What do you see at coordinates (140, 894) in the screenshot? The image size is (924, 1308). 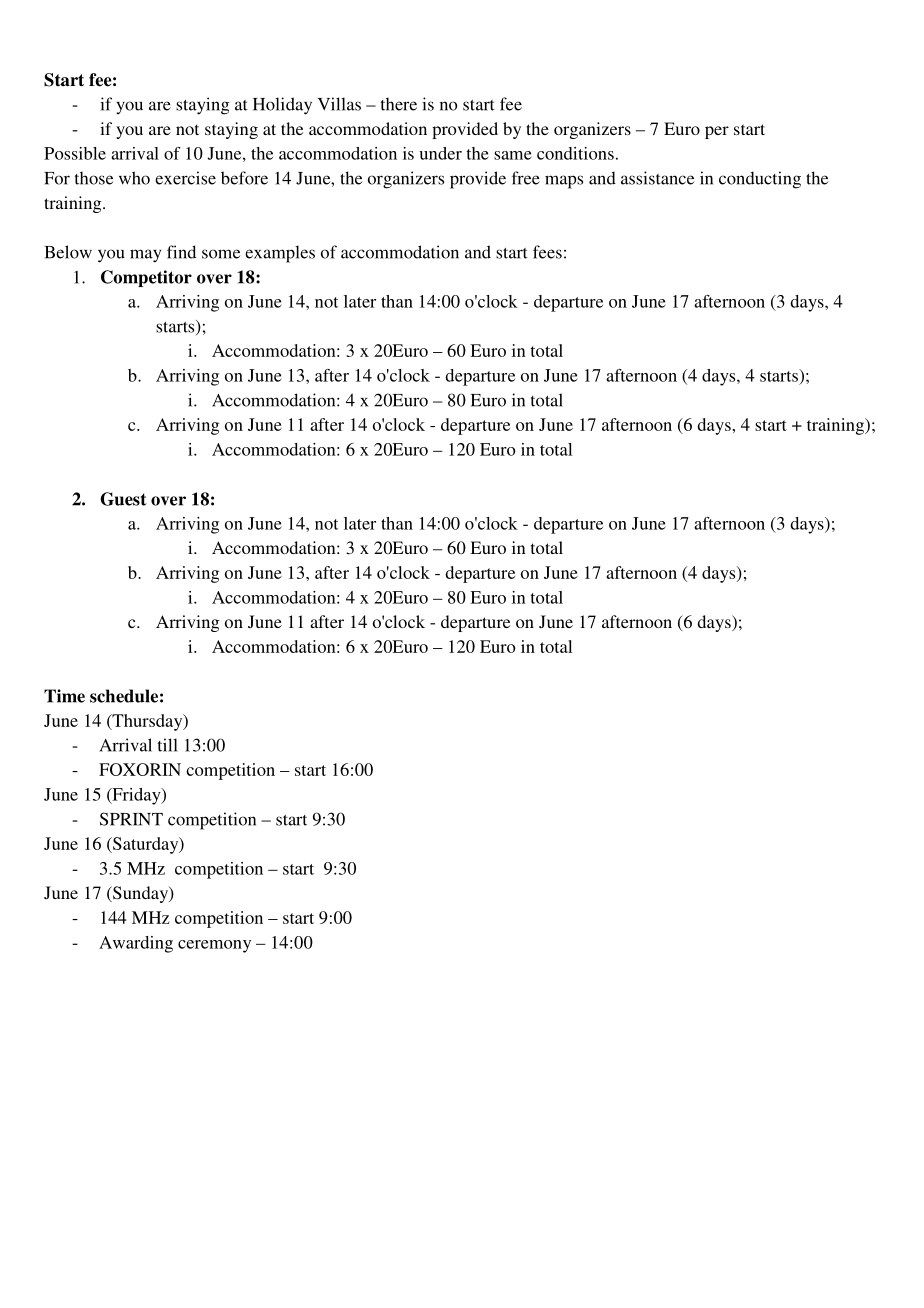 I see `Sunday` at bounding box center [140, 894].
